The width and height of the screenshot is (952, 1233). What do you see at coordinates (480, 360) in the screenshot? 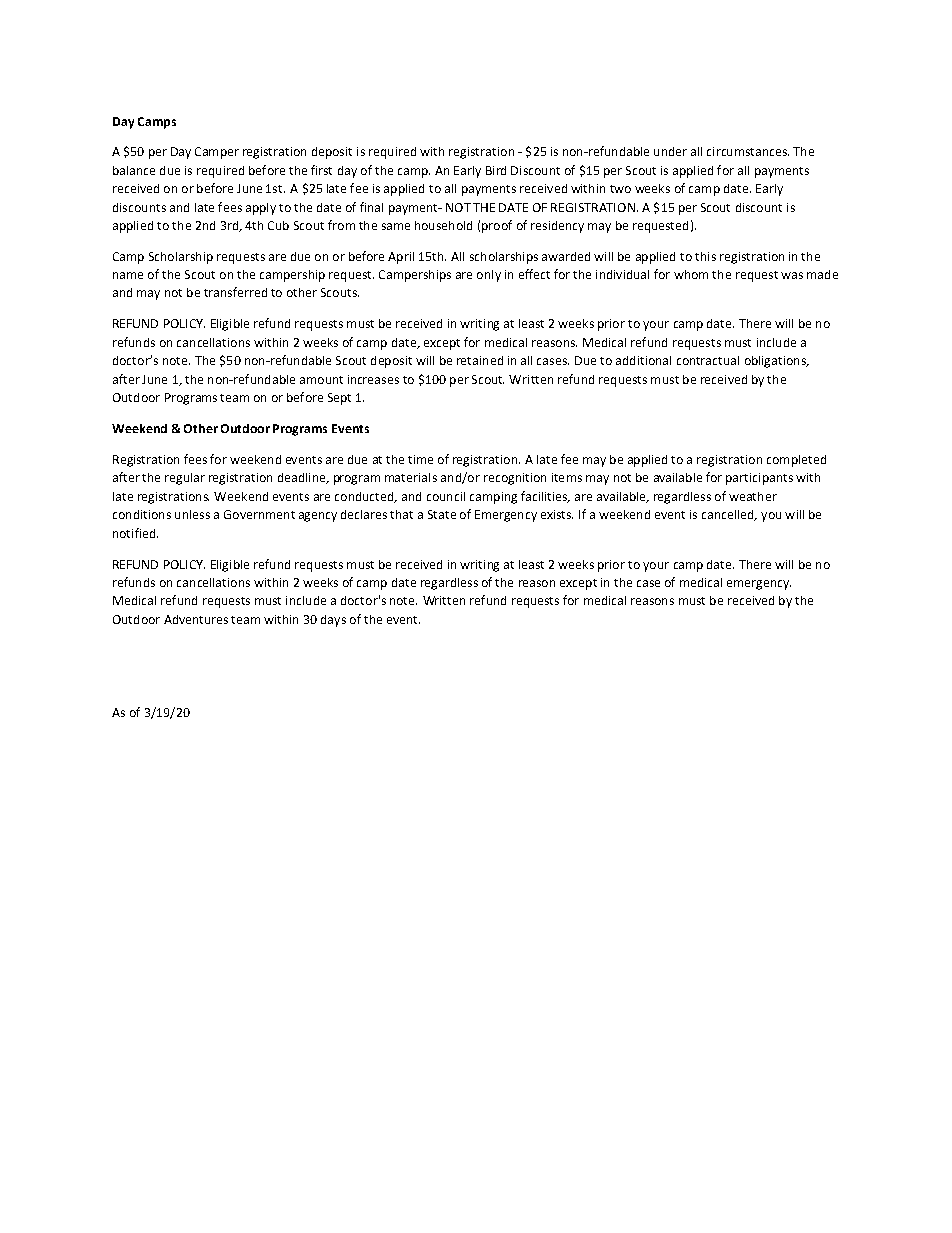
I see `retained` at bounding box center [480, 360].
